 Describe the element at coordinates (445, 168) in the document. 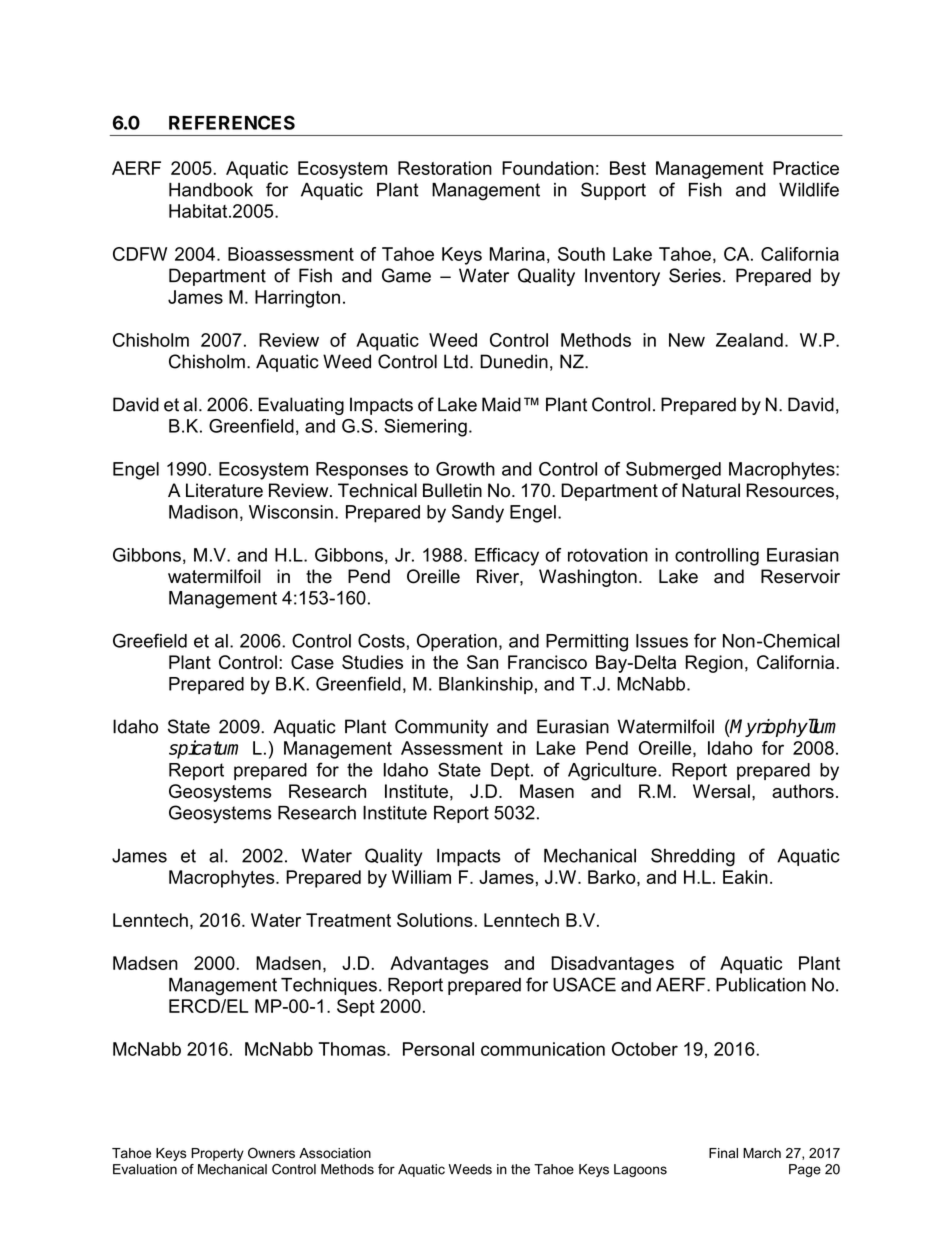

I see `Restoration` at that location.
